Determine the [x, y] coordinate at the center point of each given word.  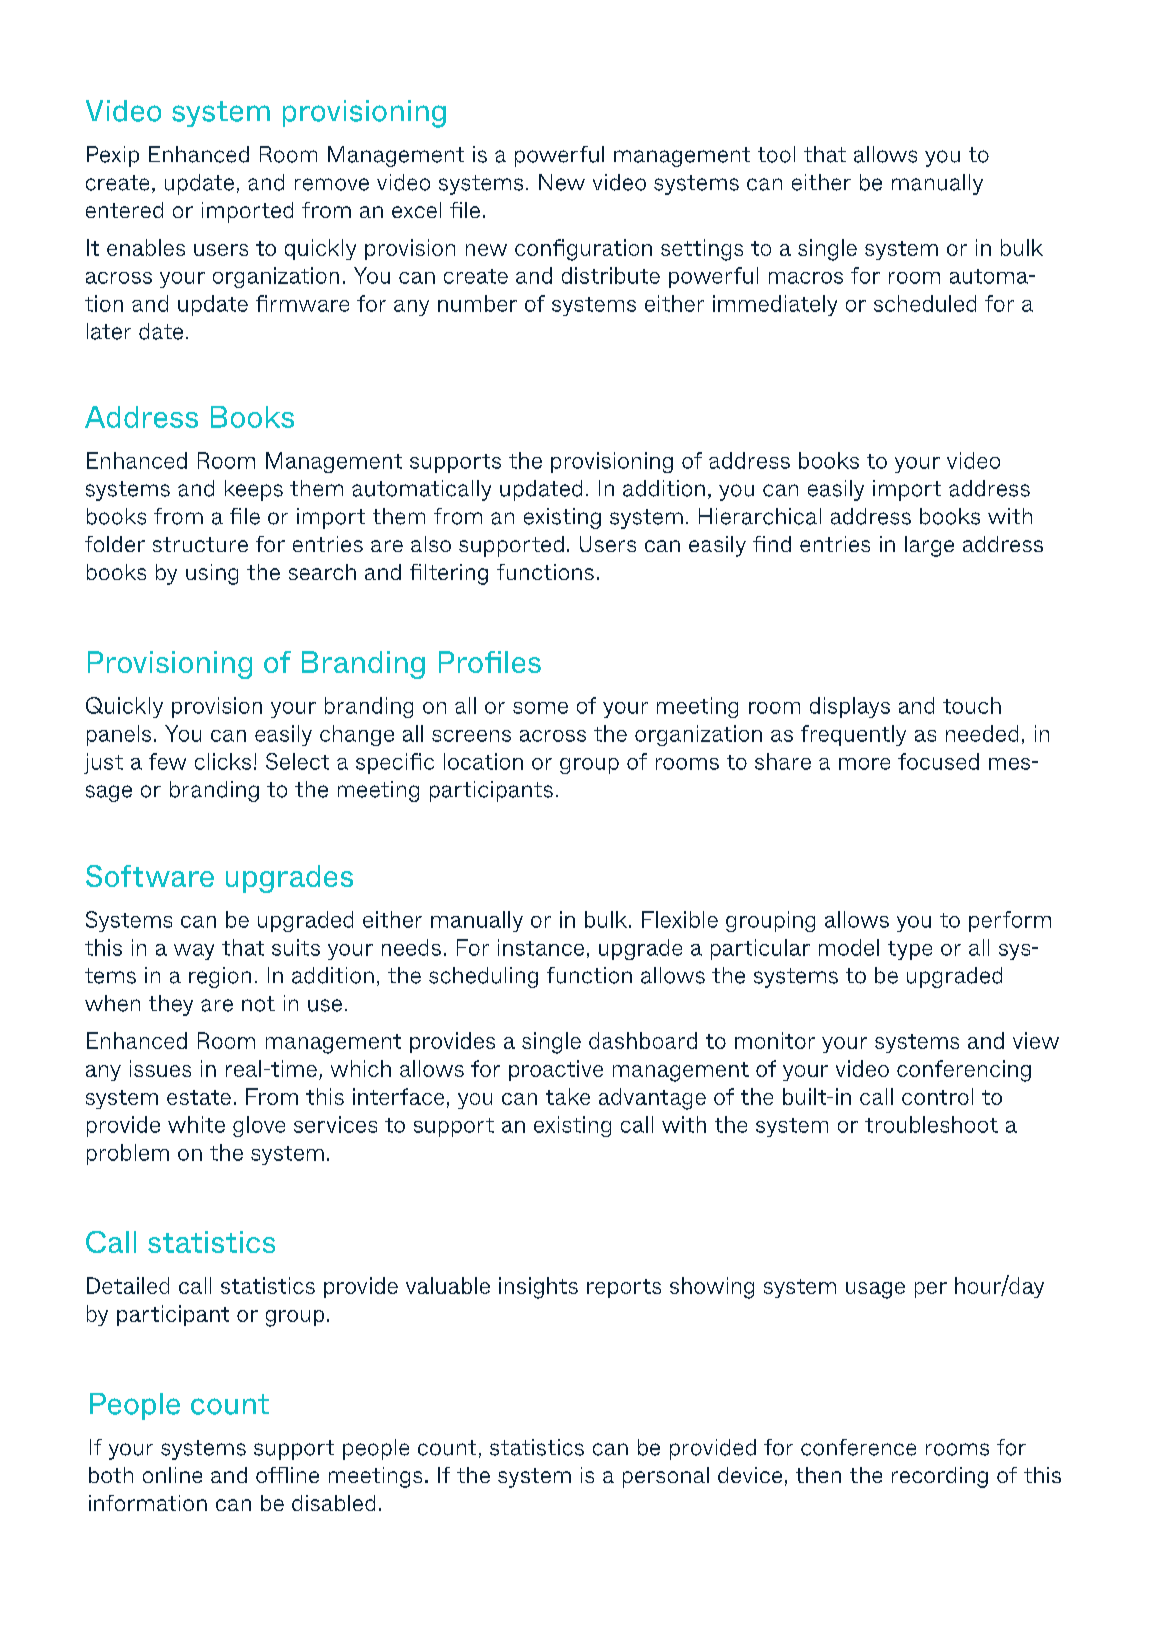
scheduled [925, 303]
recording [940, 1477]
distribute [611, 275]
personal [666, 1477]
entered [124, 210]
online [172, 1475]
